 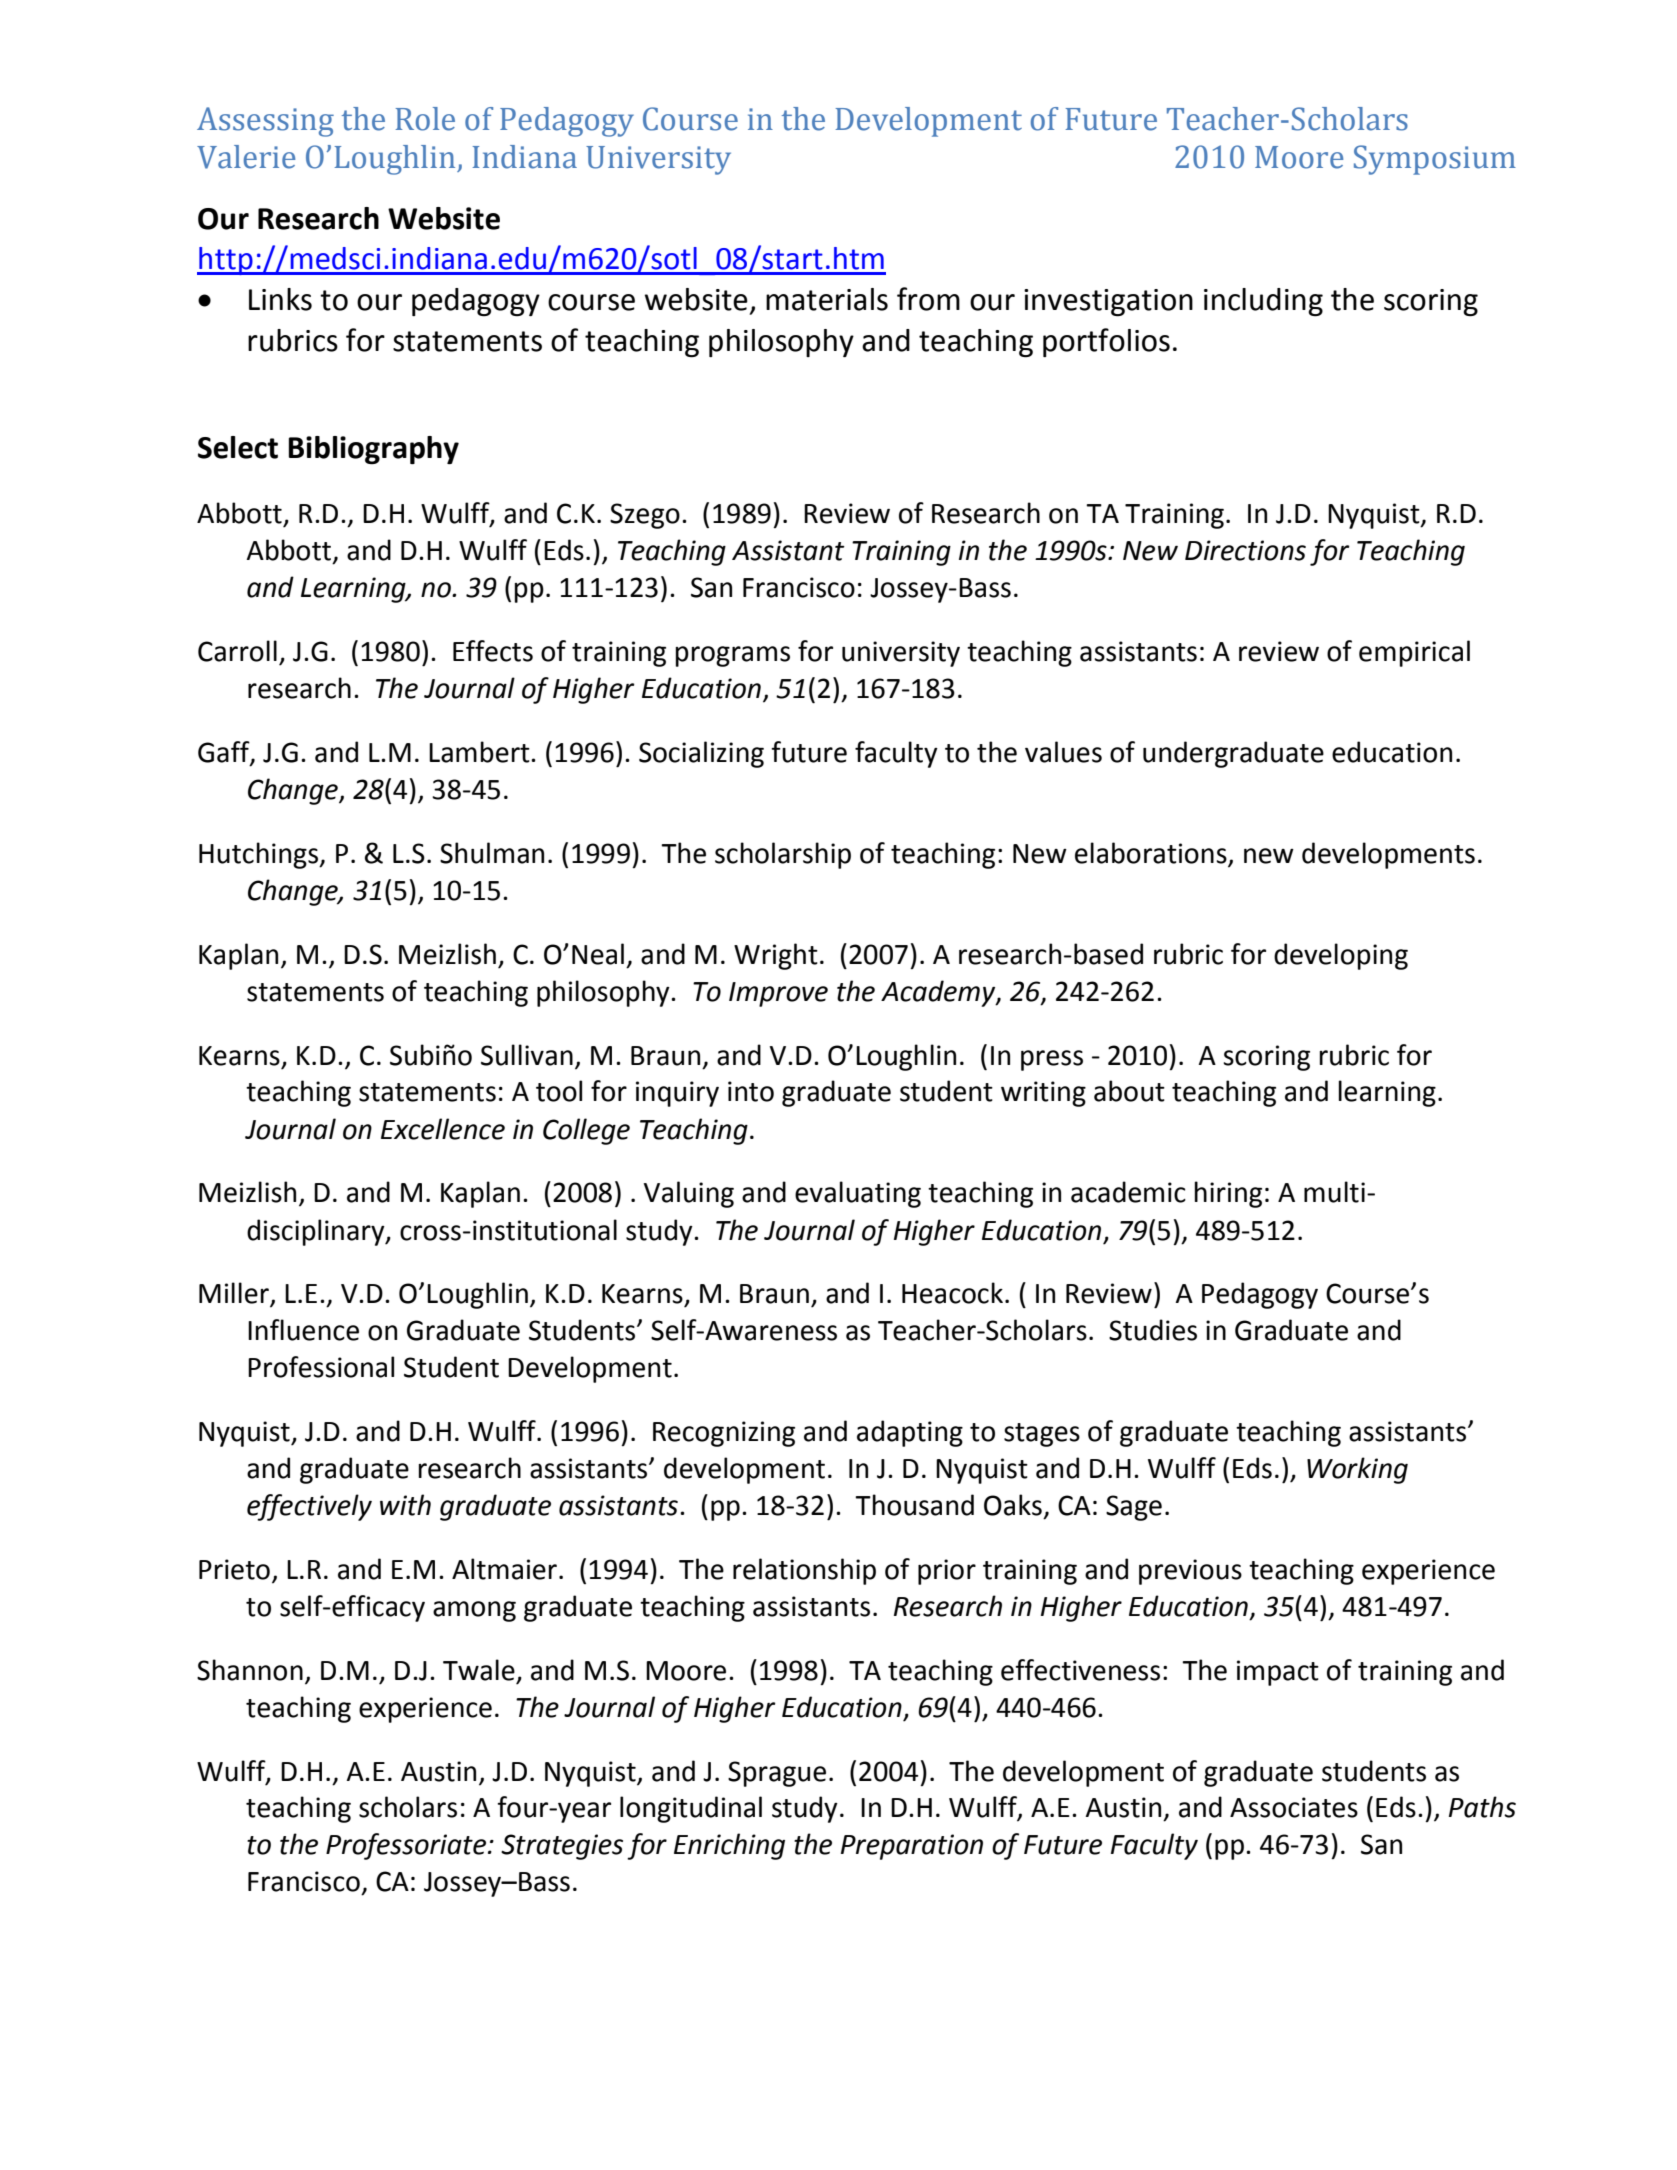 I want to click on Preparation, so click(x=912, y=1847).
